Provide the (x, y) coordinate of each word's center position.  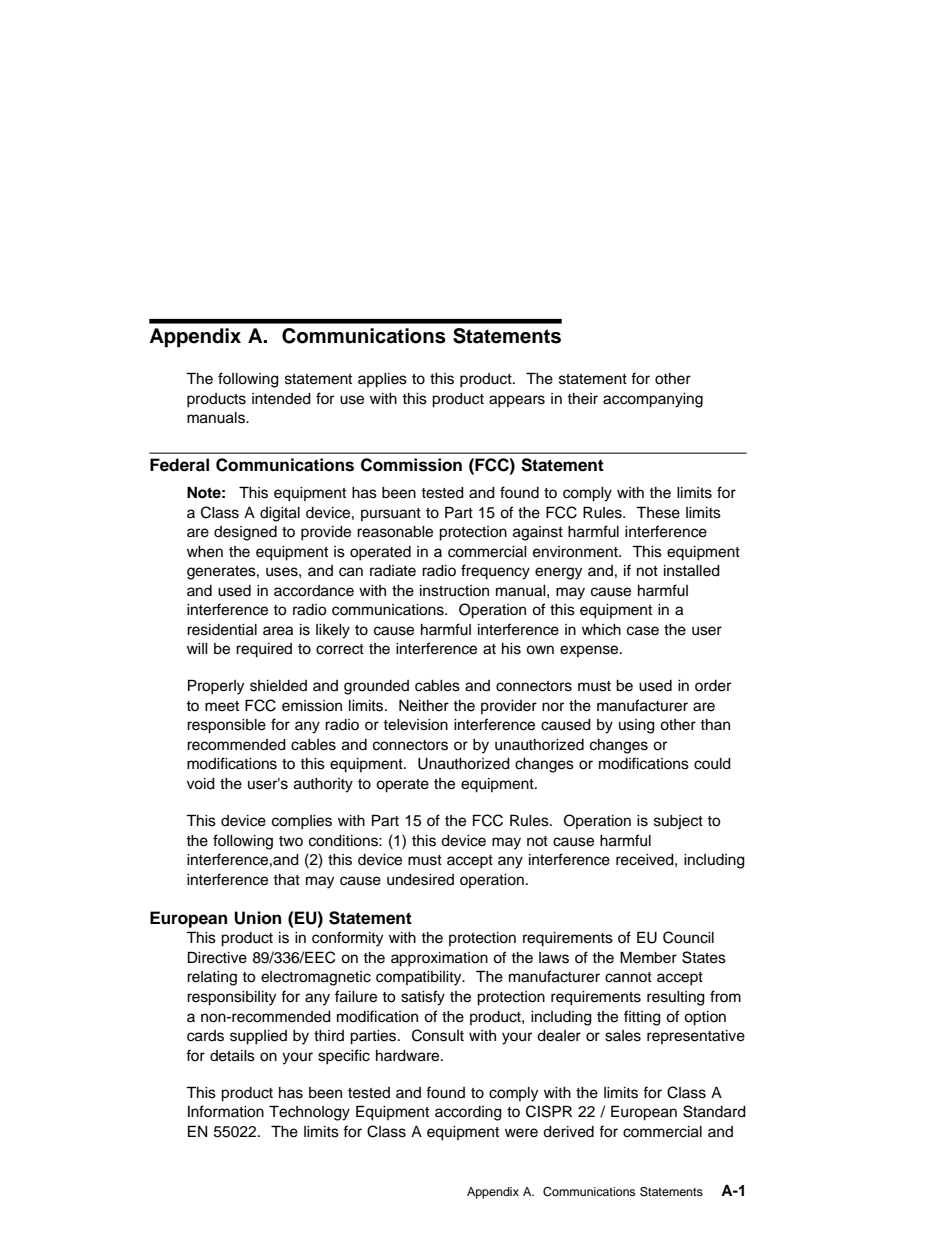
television (415, 725)
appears (517, 401)
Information (226, 1111)
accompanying (653, 400)
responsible (226, 726)
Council (688, 937)
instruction (454, 591)
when (205, 552)
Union (257, 918)
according (468, 1113)
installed (692, 571)
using (637, 726)
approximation (439, 959)
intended (281, 399)
